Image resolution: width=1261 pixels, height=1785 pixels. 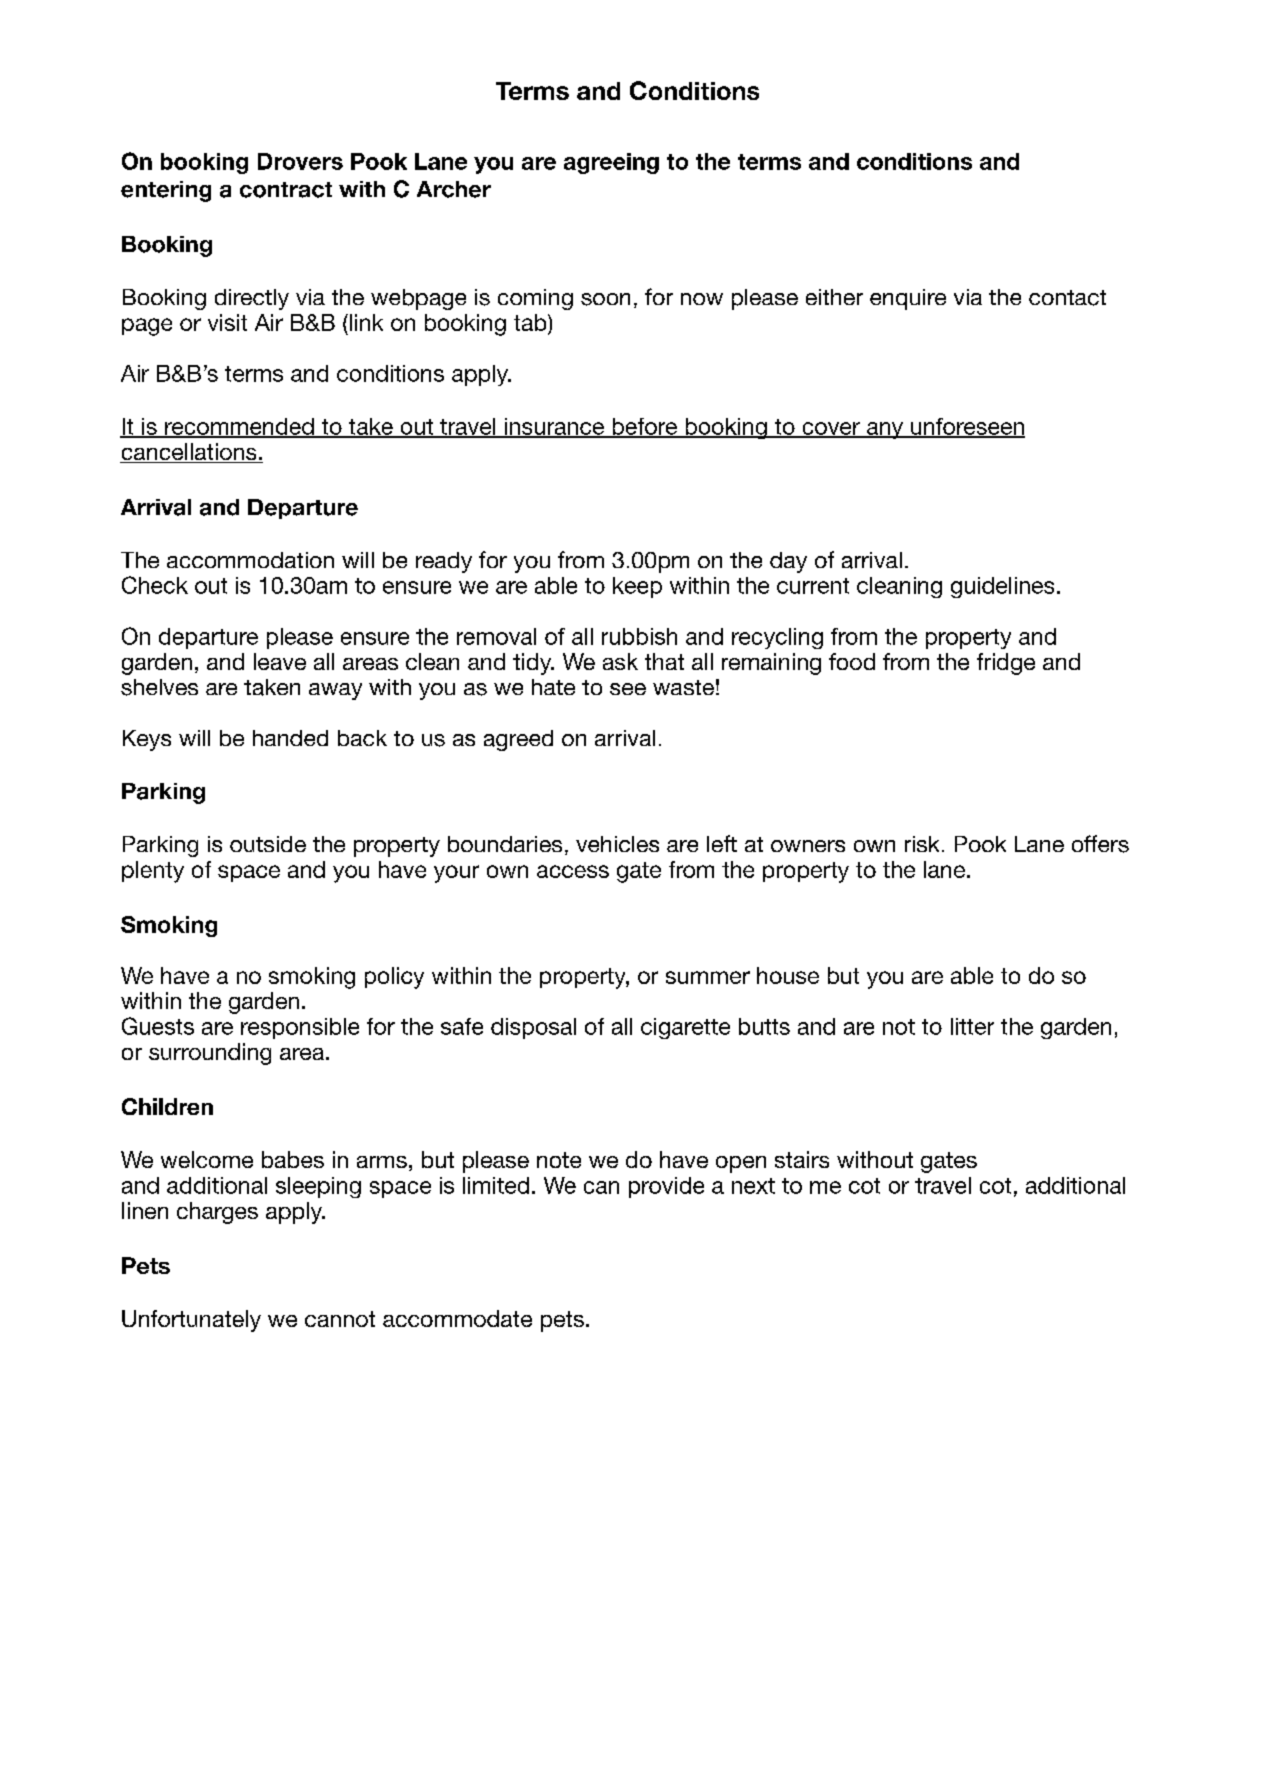 What do you see at coordinates (1002, 587) in the screenshot?
I see `guidelines` at bounding box center [1002, 587].
